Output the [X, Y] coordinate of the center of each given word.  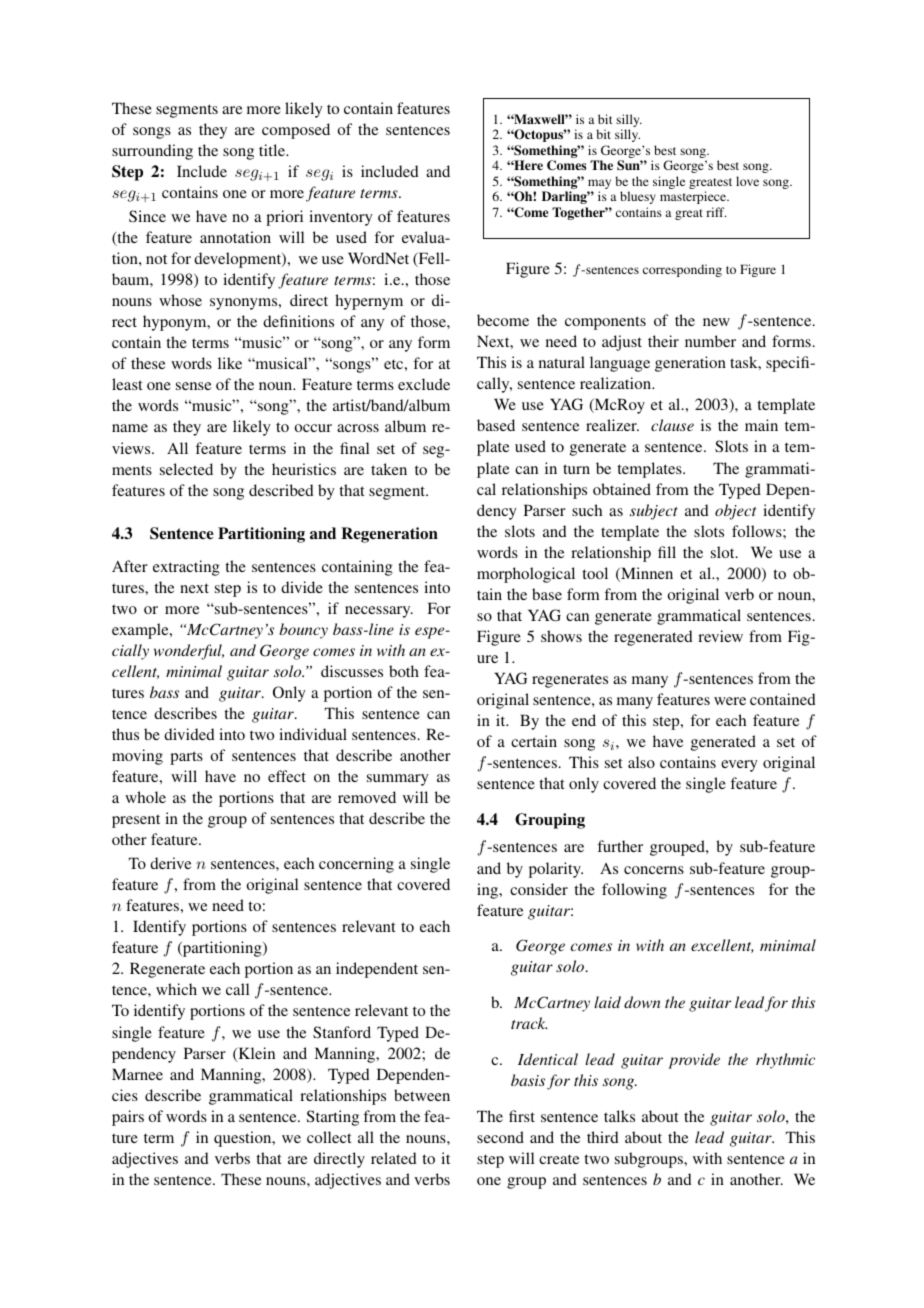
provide [694, 1061]
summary [398, 780]
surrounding [152, 152]
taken [389, 469]
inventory [341, 218]
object [735, 512]
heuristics [304, 469]
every [739, 766]
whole [145, 797]
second [500, 1137]
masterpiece [694, 197]
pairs [128, 1118]
